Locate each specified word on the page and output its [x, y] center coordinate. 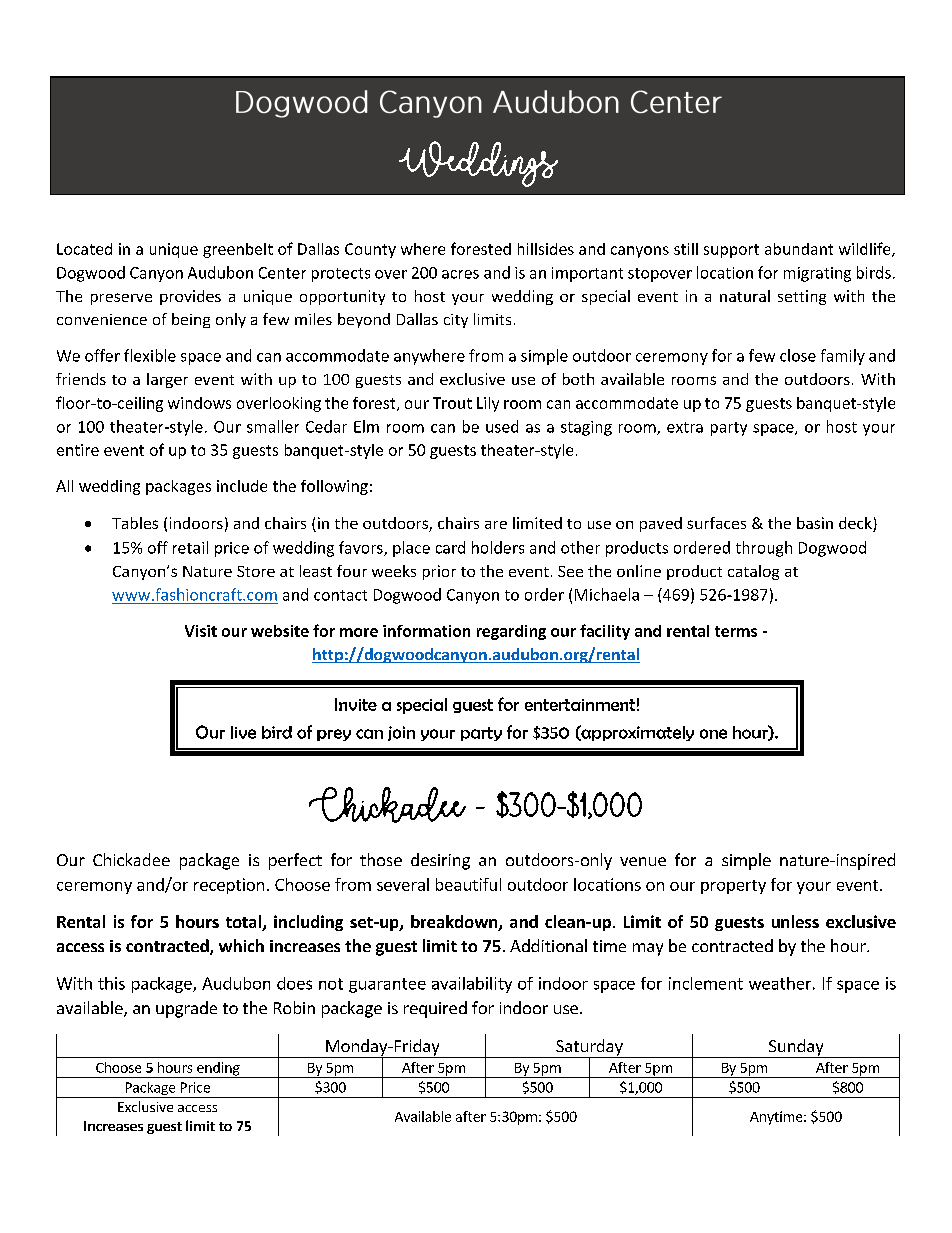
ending [218, 1070]
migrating [817, 274]
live [243, 732]
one [713, 734]
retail [190, 547]
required [435, 1009]
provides [190, 297]
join [401, 733]
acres [460, 274]
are [496, 525]
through [764, 549]
